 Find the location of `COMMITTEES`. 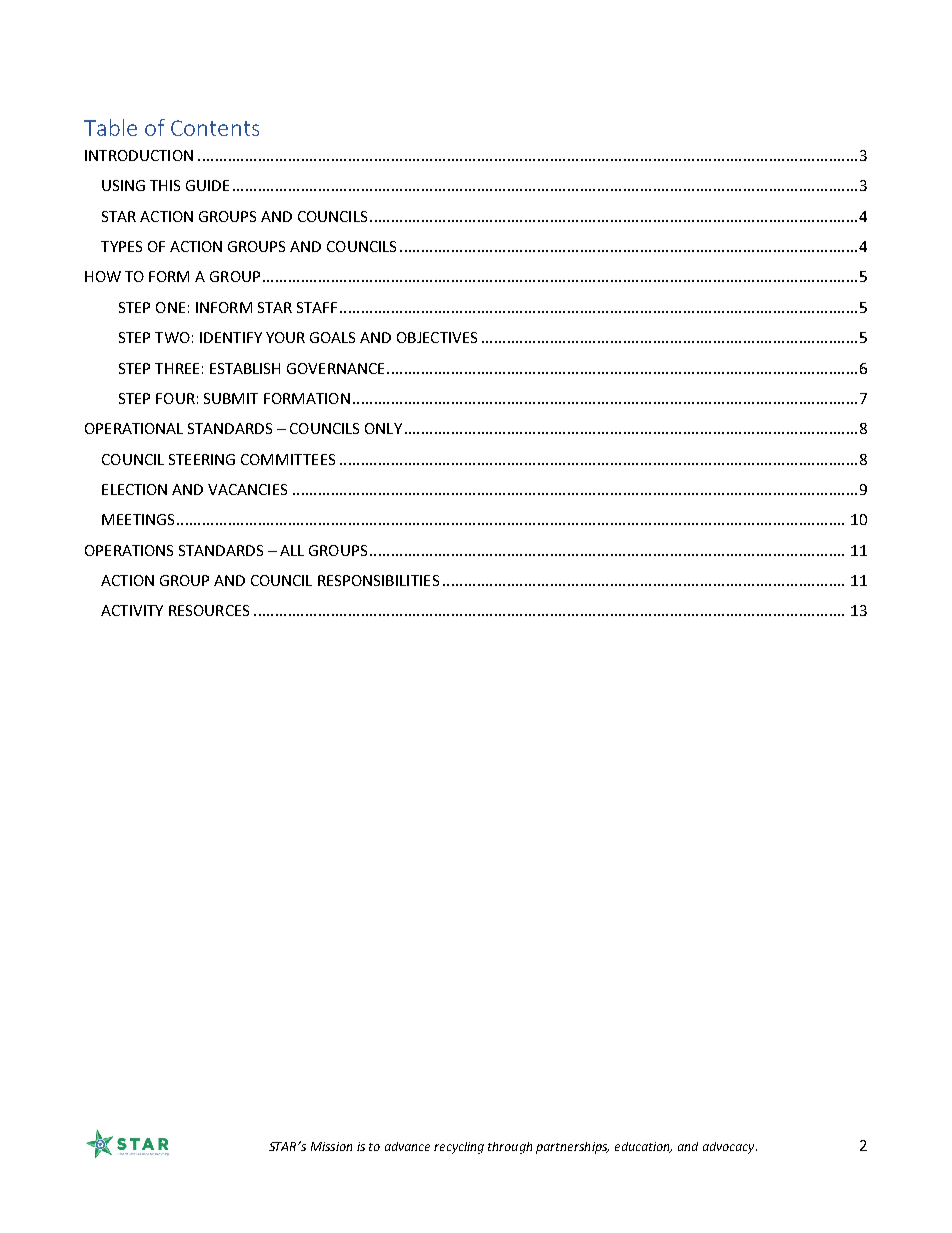

COMMITTEES is located at coordinates (288, 459).
